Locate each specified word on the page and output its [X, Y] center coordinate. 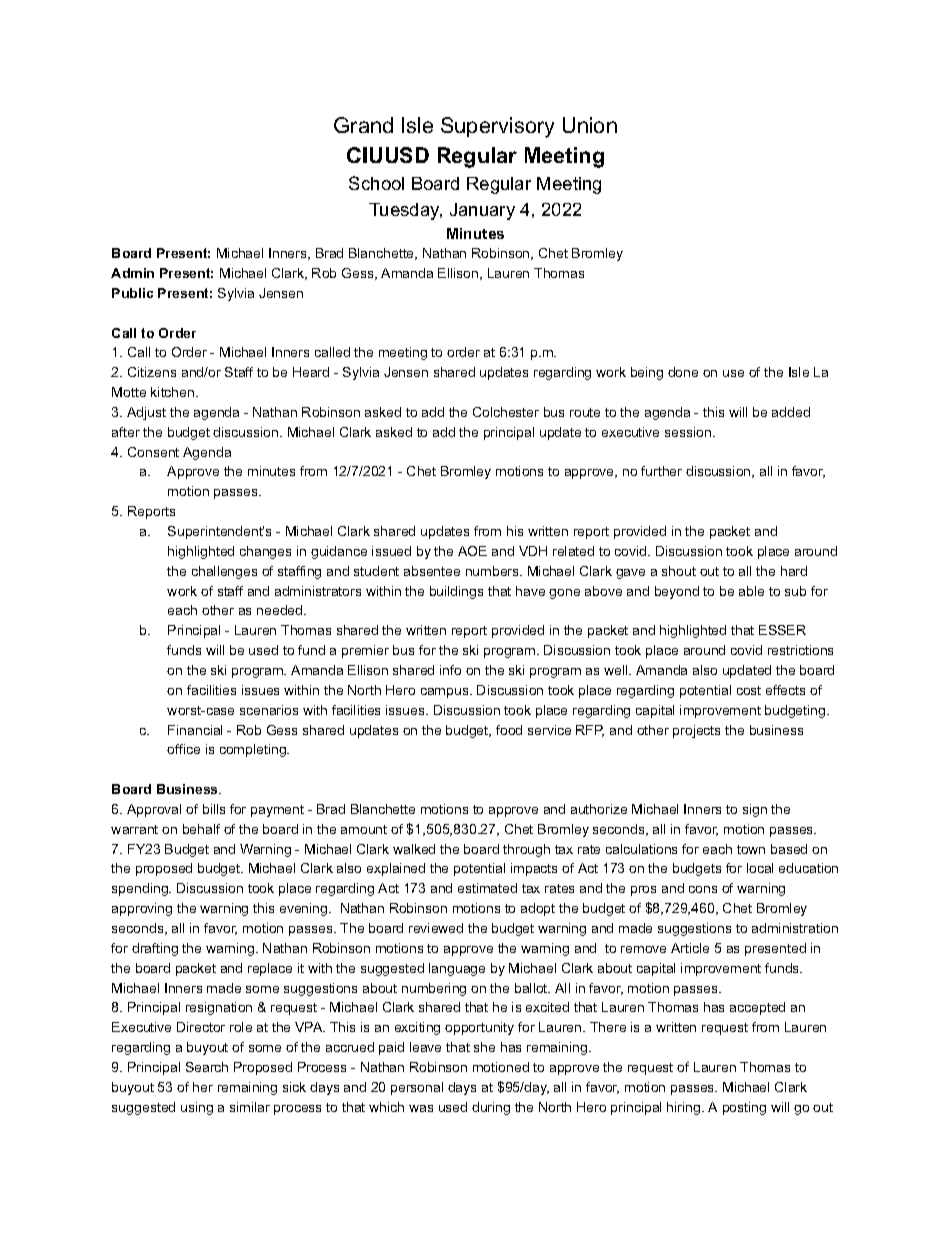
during [491, 1108]
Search [207, 1067]
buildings [456, 592]
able [751, 591]
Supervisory [497, 127]
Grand [363, 125]
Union [590, 125]
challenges [224, 572]
